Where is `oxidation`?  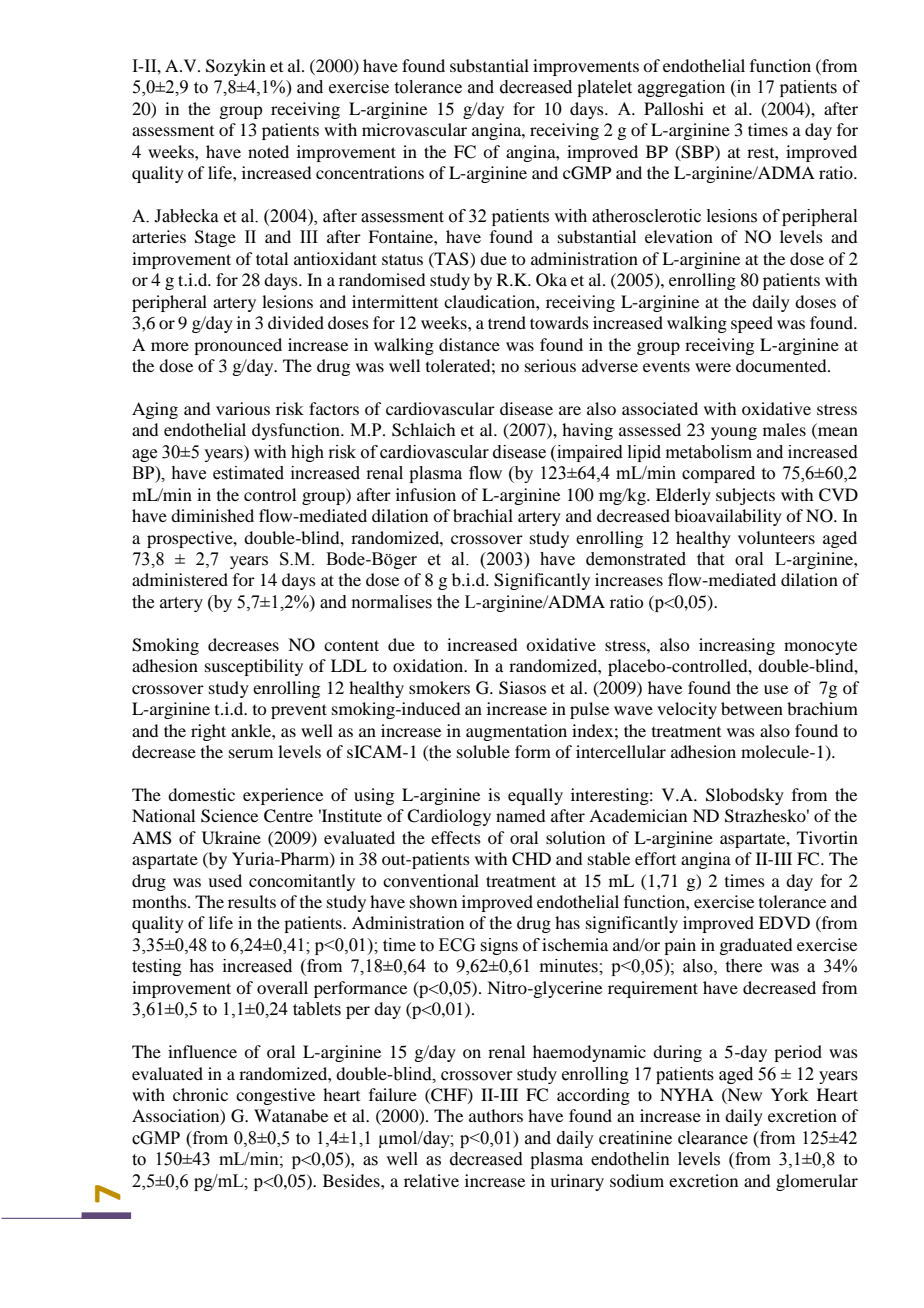
oxidation is located at coordinates (429, 665).
